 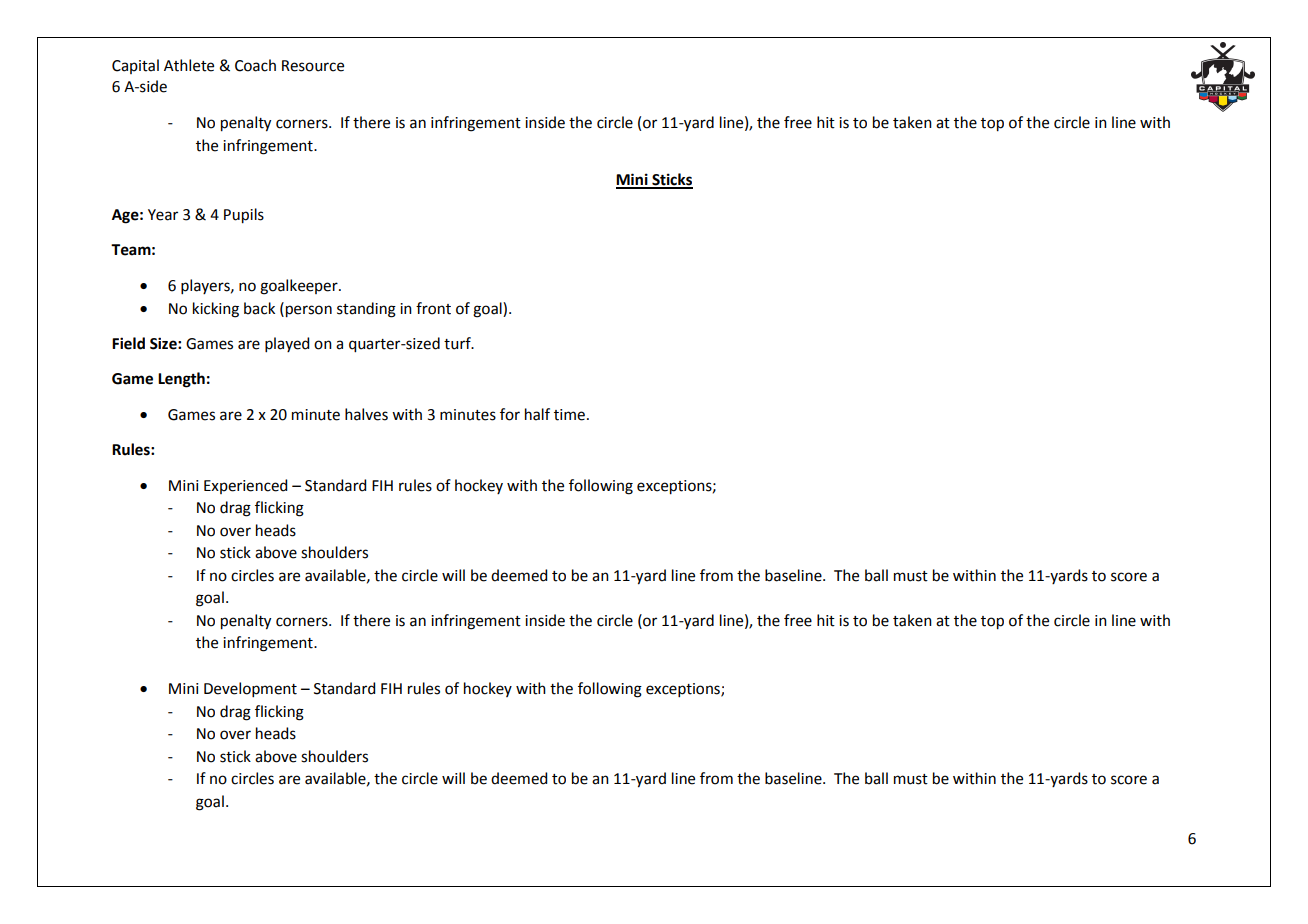 I want to click on Experienced, so click(x=245, y=486).
